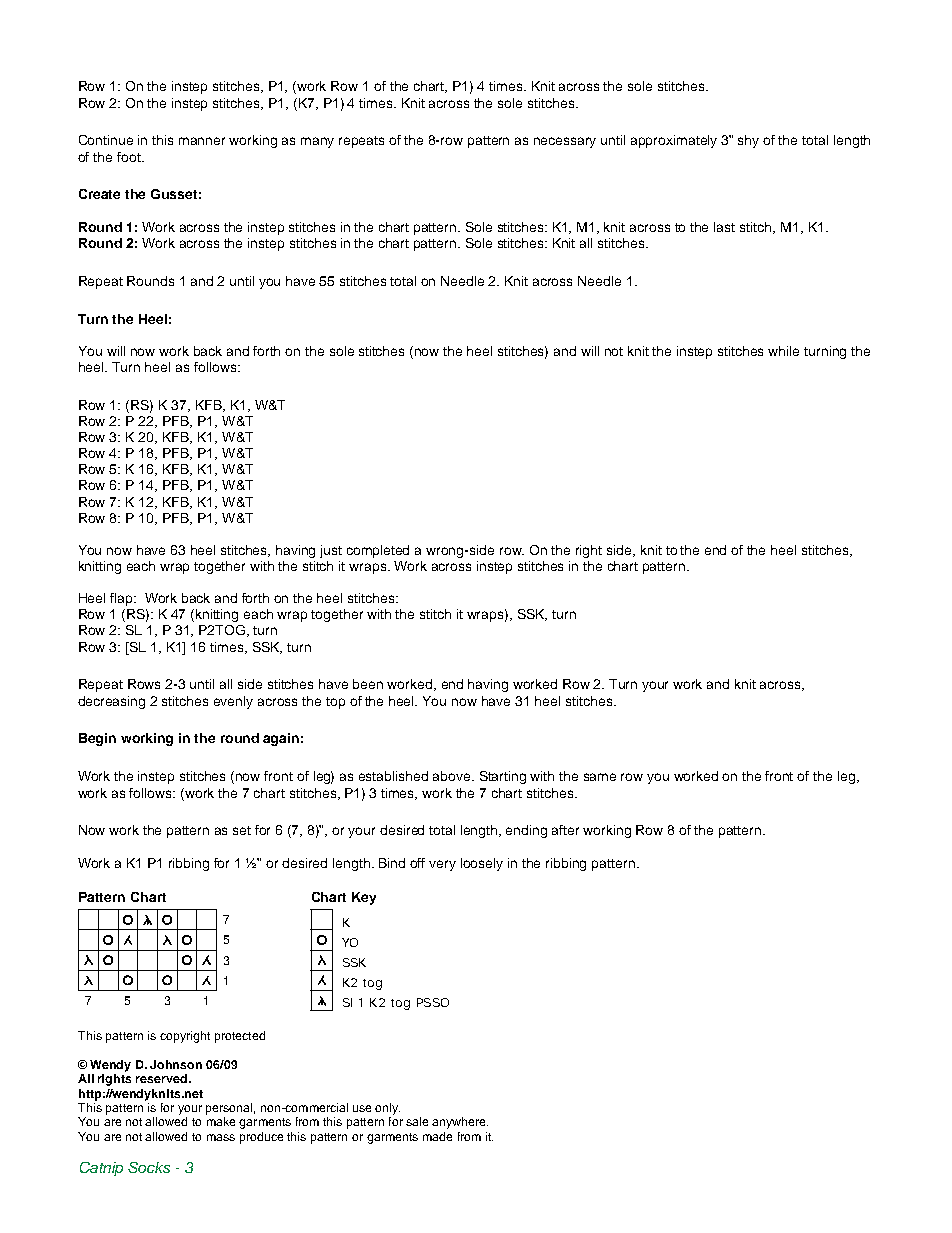 The width and height of the page is (952, 1233). What do you see at coordinates (600, 777) in the page?
I see `same` at bounding box center [600, 777].
